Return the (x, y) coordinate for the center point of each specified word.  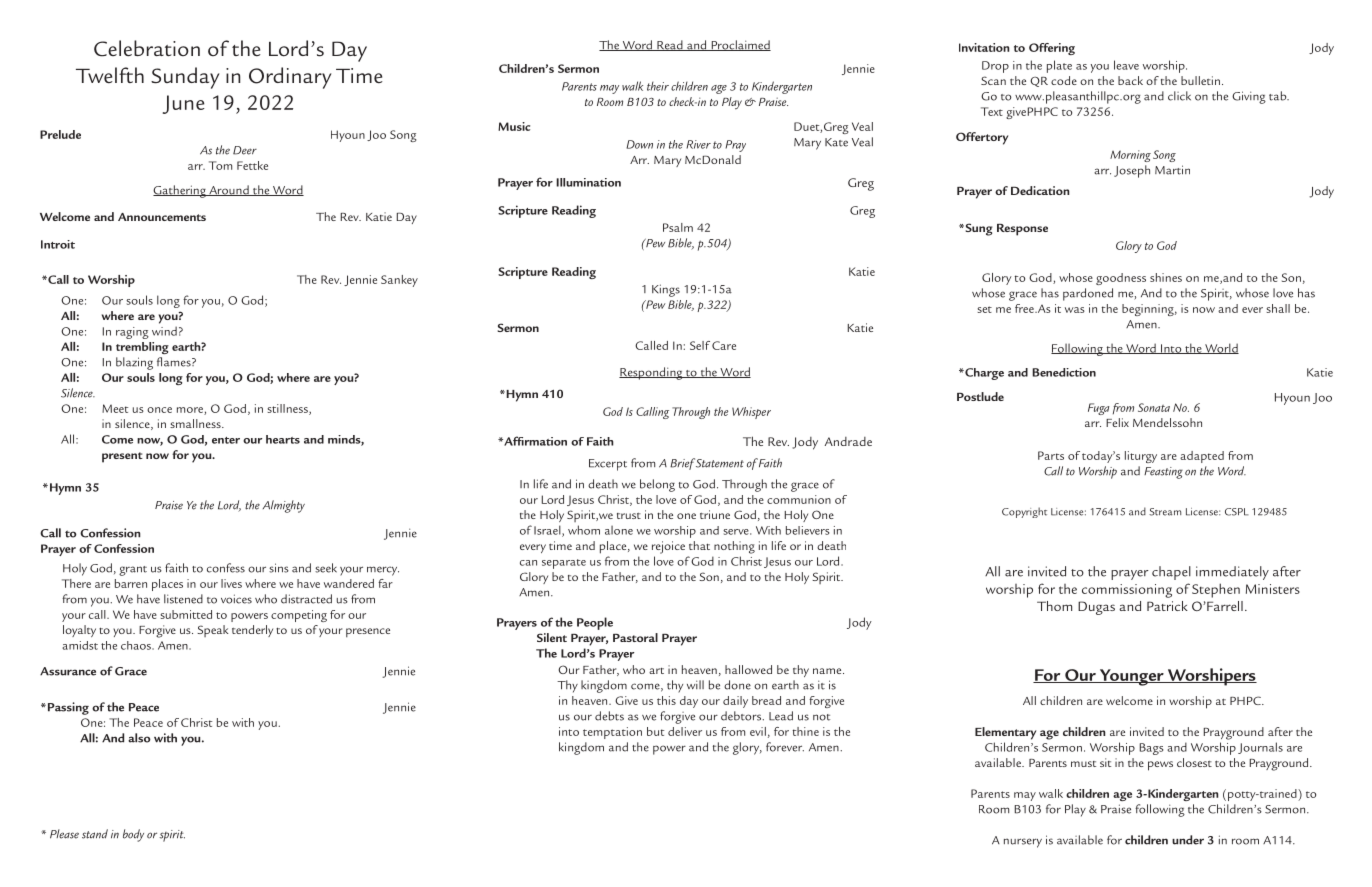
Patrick (1167, 606)
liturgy (1141, 457)
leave (1126, 65)
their (658, 86)
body (133, 835)
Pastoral (635, 637)
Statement (718, 463)
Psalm (678, 227)
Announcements (162, 217)
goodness (1121, 279)
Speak (213, 631)
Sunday (185, 78)
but (655, 731)
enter (226, 440)
